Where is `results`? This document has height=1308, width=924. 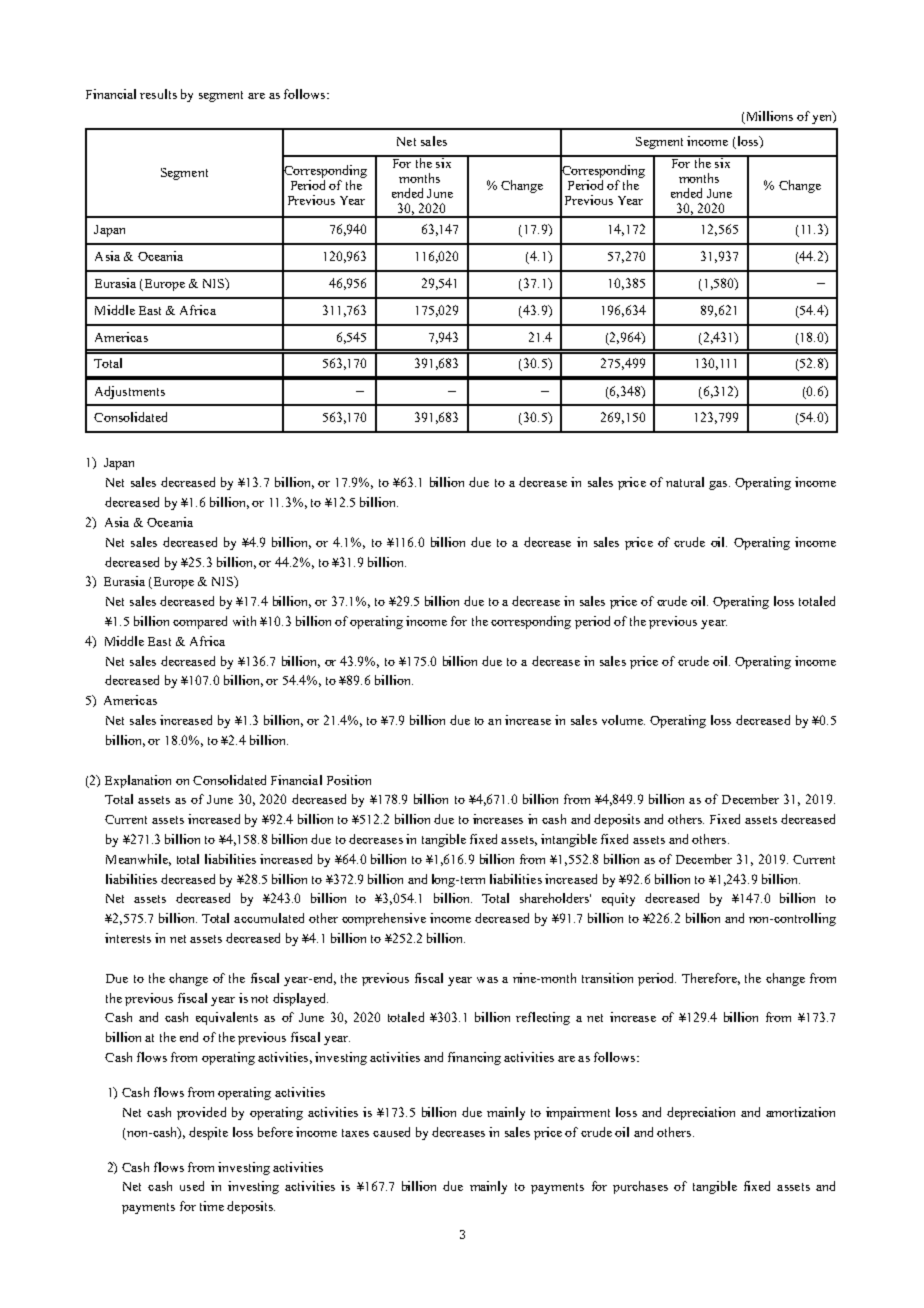
results is located at coordinates (158, 94).
